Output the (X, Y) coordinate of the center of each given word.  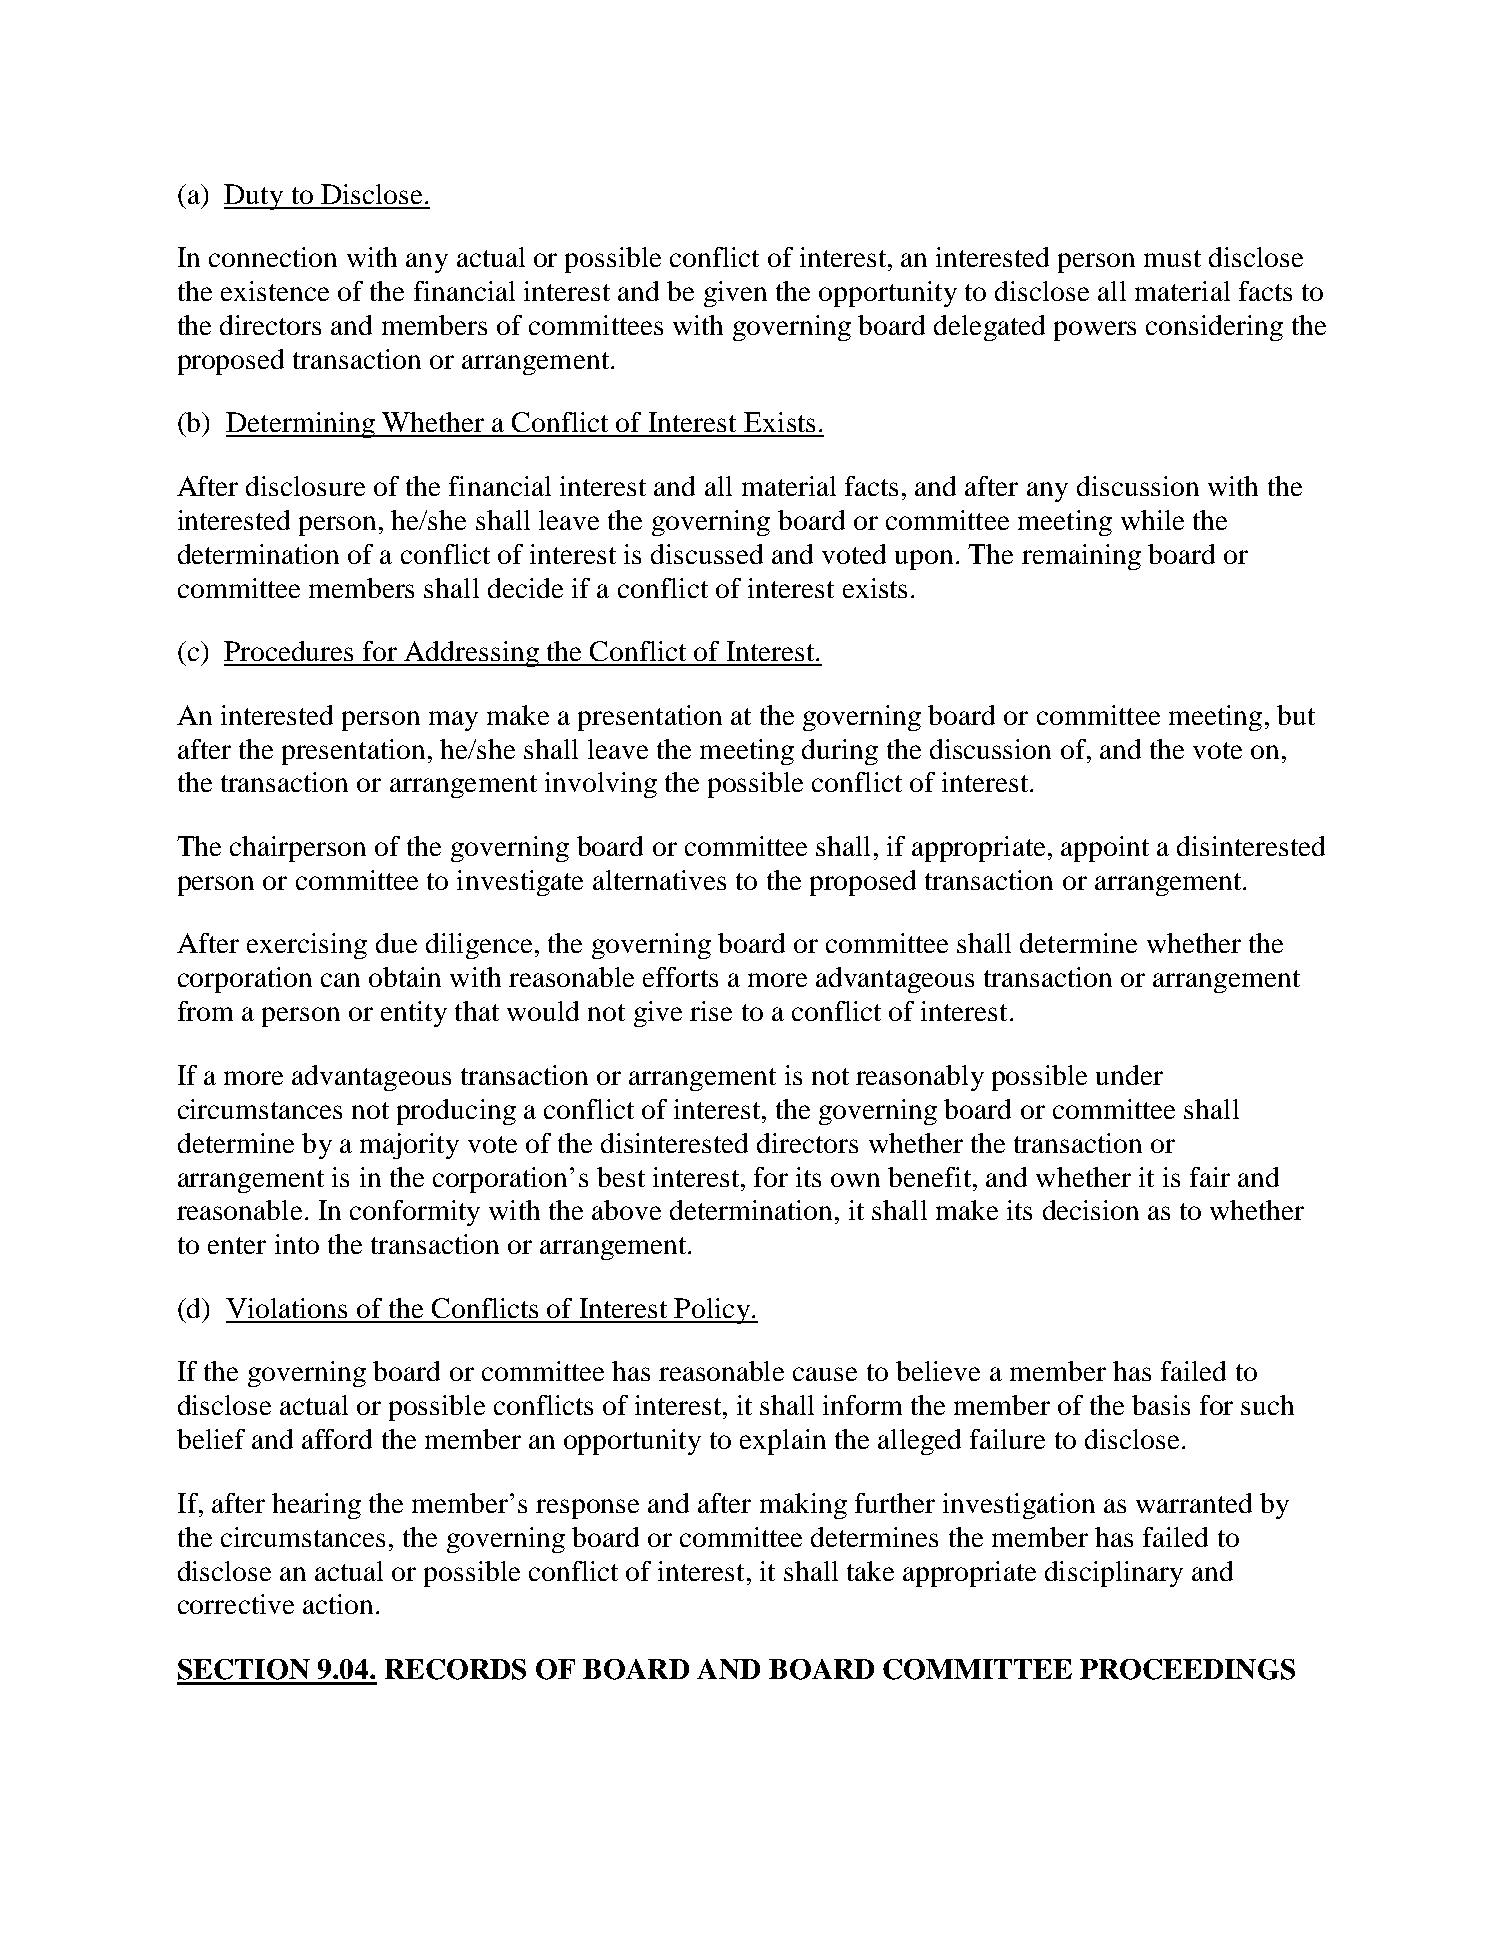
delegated (989, 328)
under (1129, 1075)
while (1152, 520)
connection (273, 257)
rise (711, 1011)
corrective (236, 1604)
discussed (707, 554)
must (1172, 258)
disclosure (305, 486)
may (453, 721)
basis (1161, 1405)
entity (414, 1014)
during (840, 752)
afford (337, 1439)
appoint (1105, 849)
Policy (713, 1311)
